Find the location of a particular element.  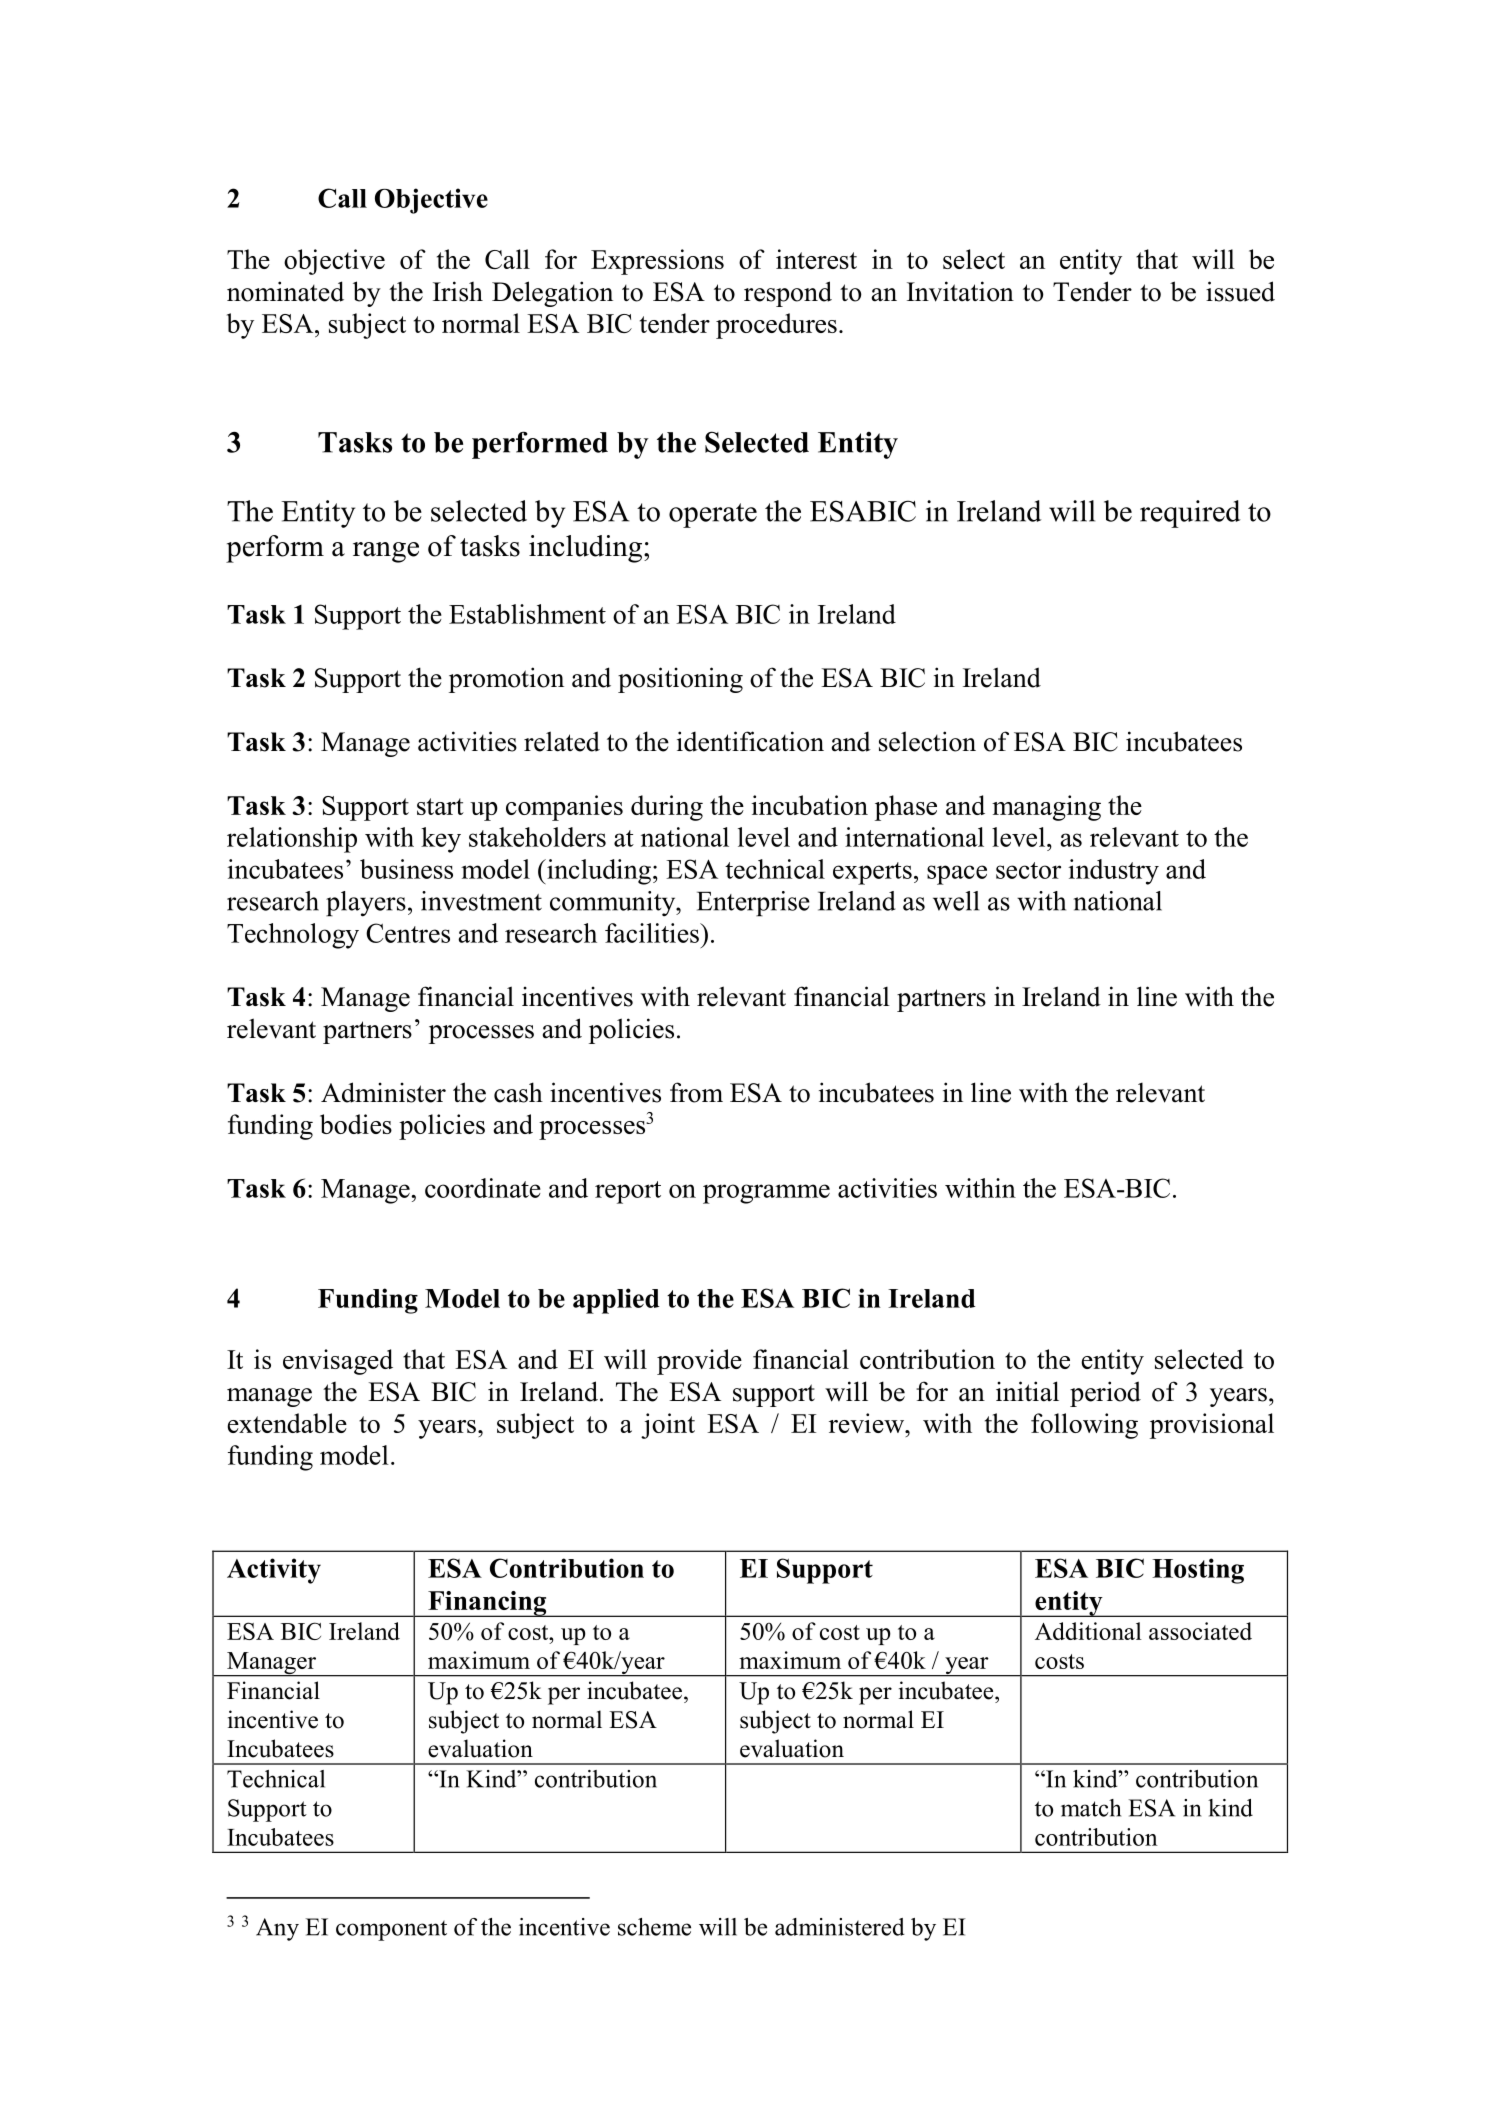

match is located at coordinates (1091, 1808).
